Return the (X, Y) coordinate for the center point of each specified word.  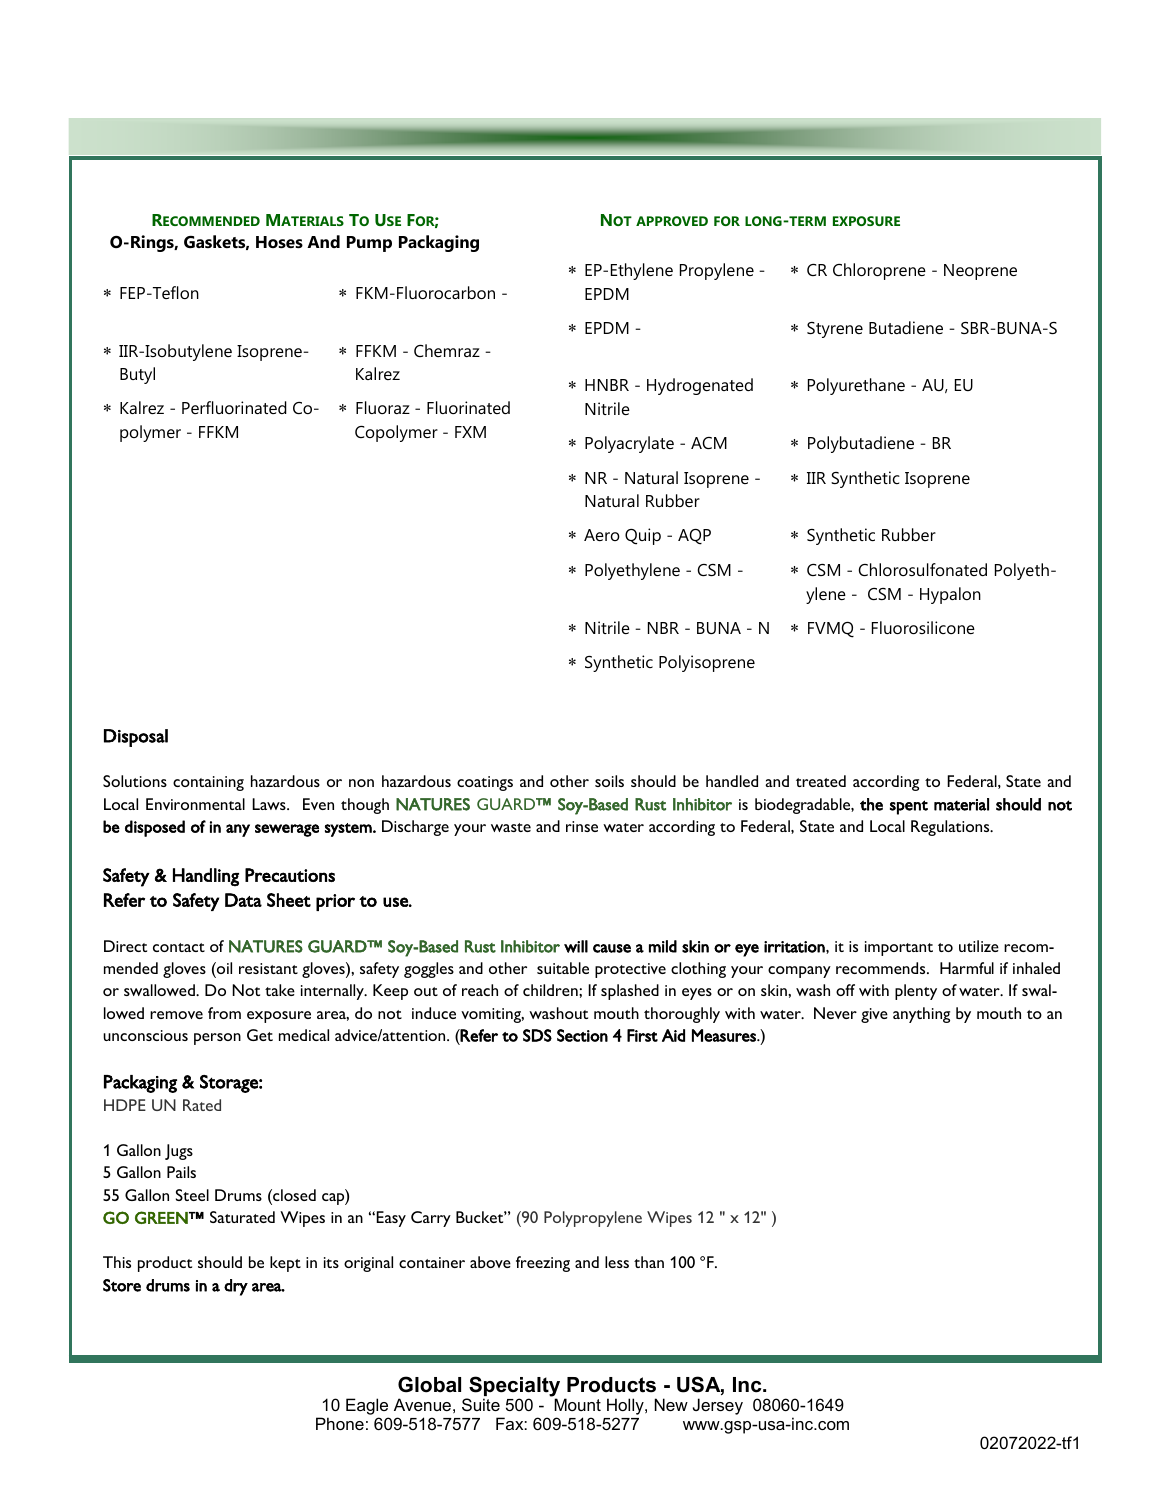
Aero (602, 535)
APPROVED (672, 221)
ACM (709, 443)
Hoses (279, 242)
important (899, 948)
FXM (470, 432)
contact (179, 947)
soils (609, 781)
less (617, 1262)
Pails (181, 1172)
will (576, 946)
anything (921, 1015)
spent (909, 807)
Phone (340, 1423)
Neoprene (980, 272)
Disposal (136, 738)
